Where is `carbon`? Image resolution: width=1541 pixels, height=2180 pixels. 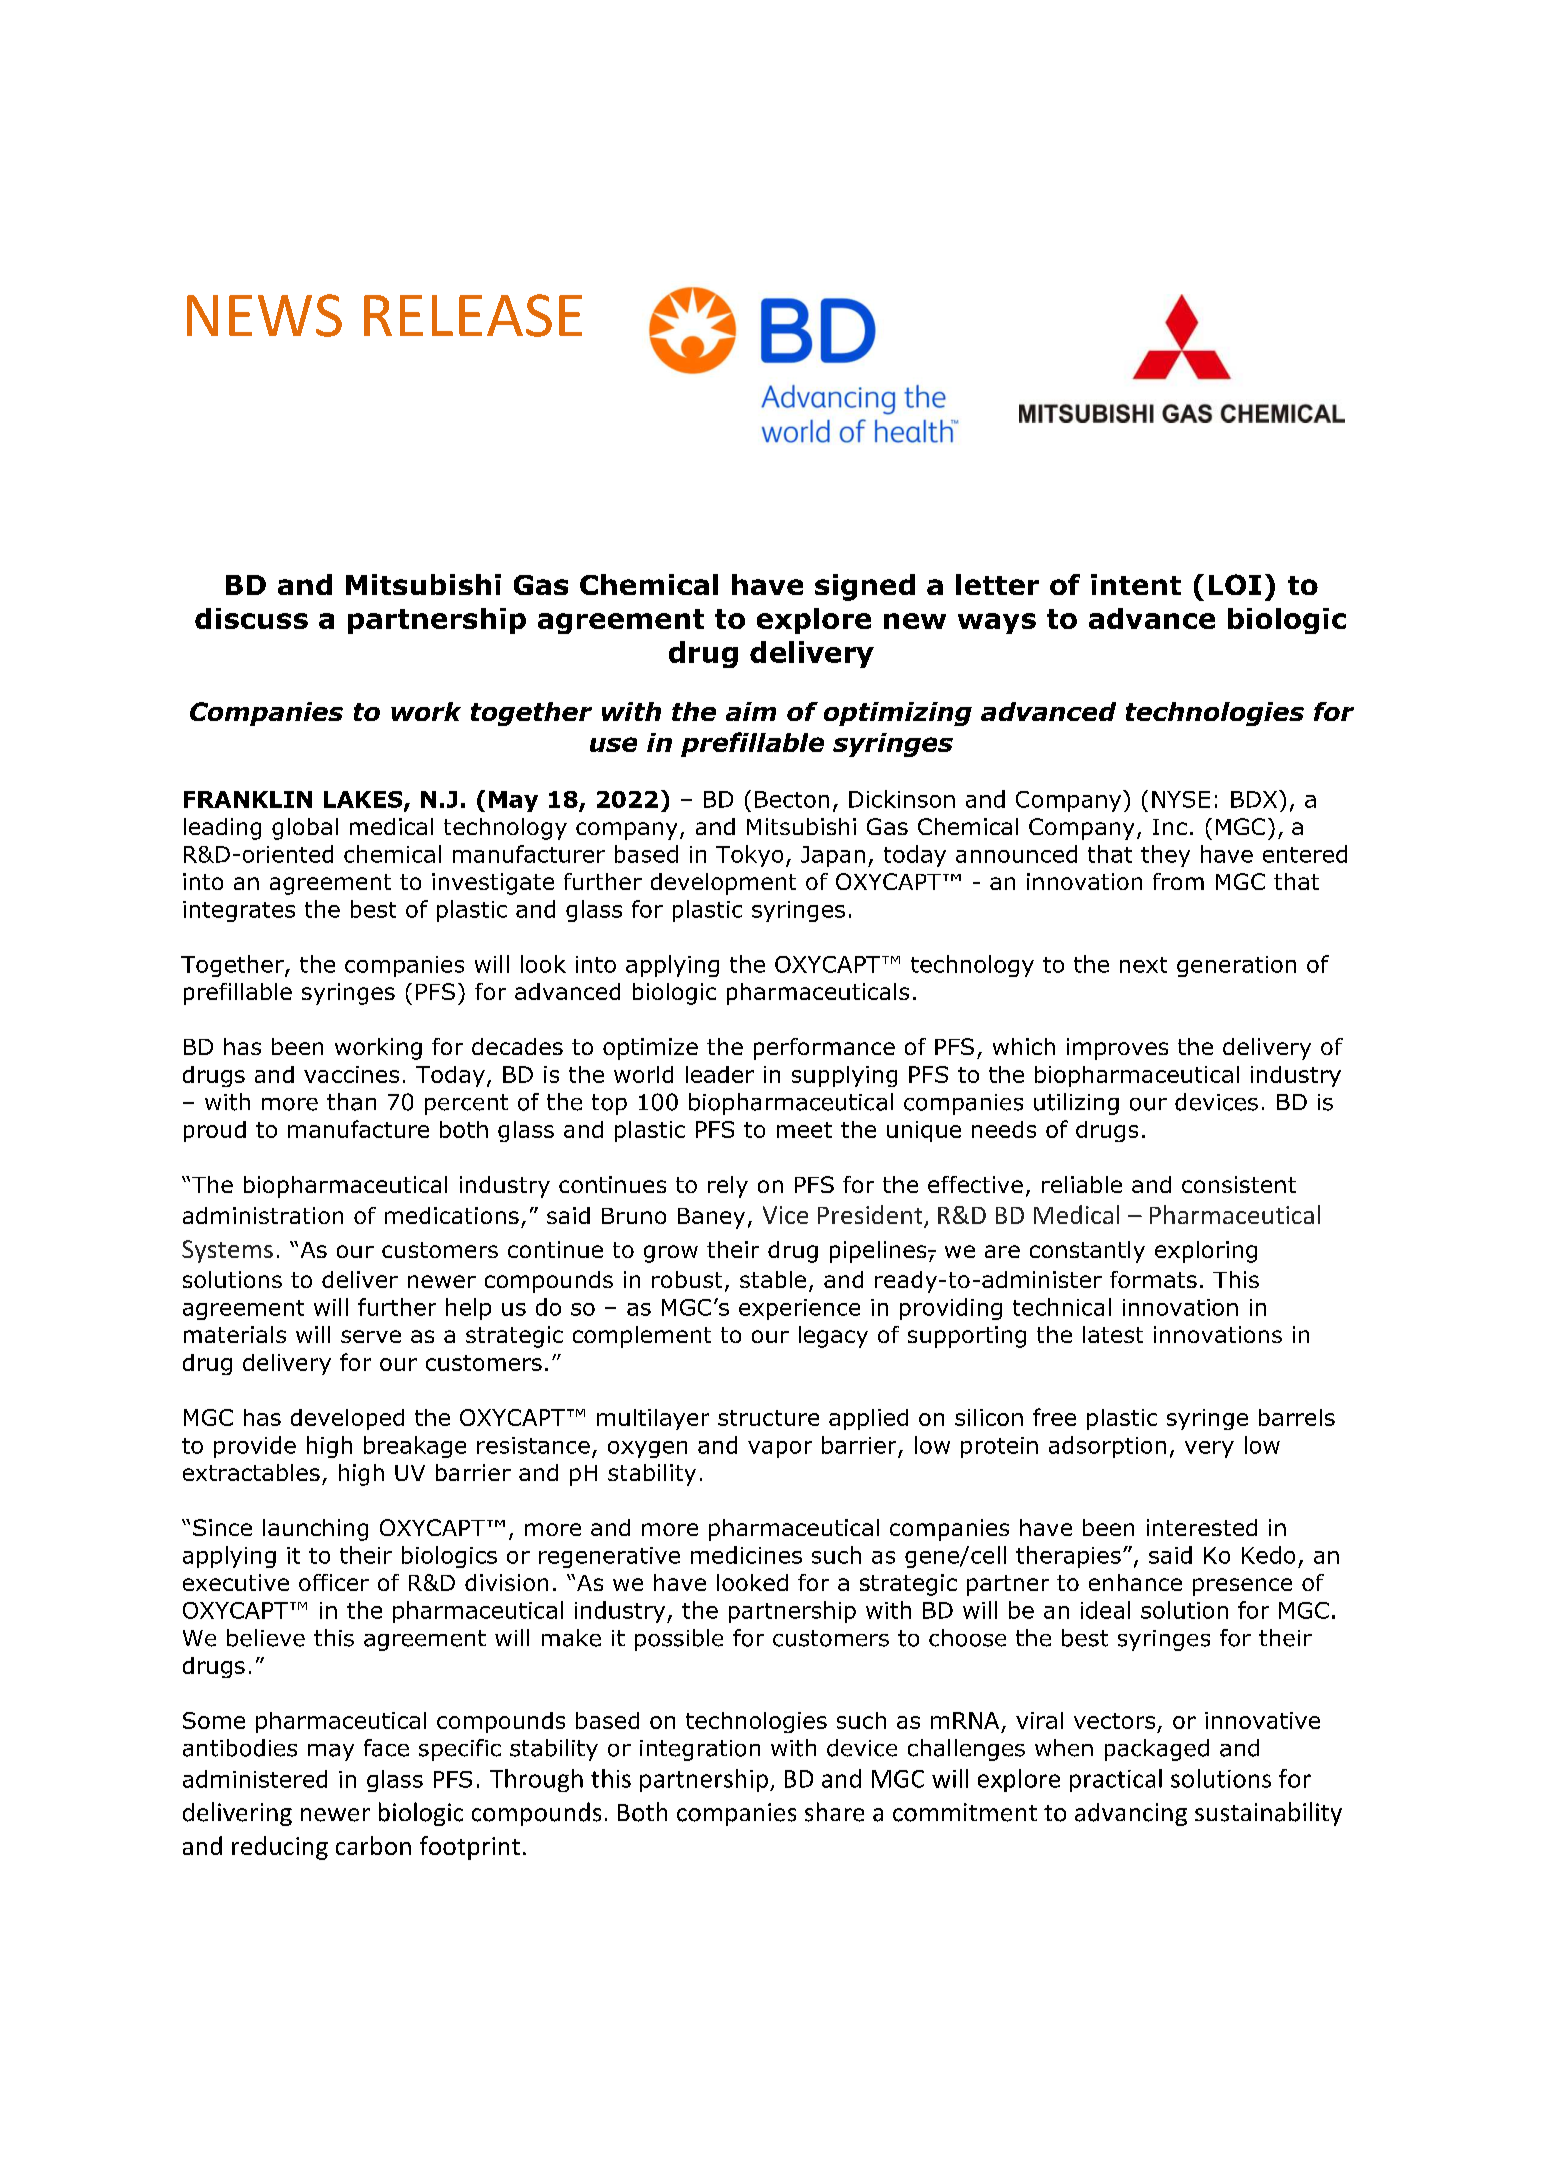 carbon is located at coordinates (373, 1845).
